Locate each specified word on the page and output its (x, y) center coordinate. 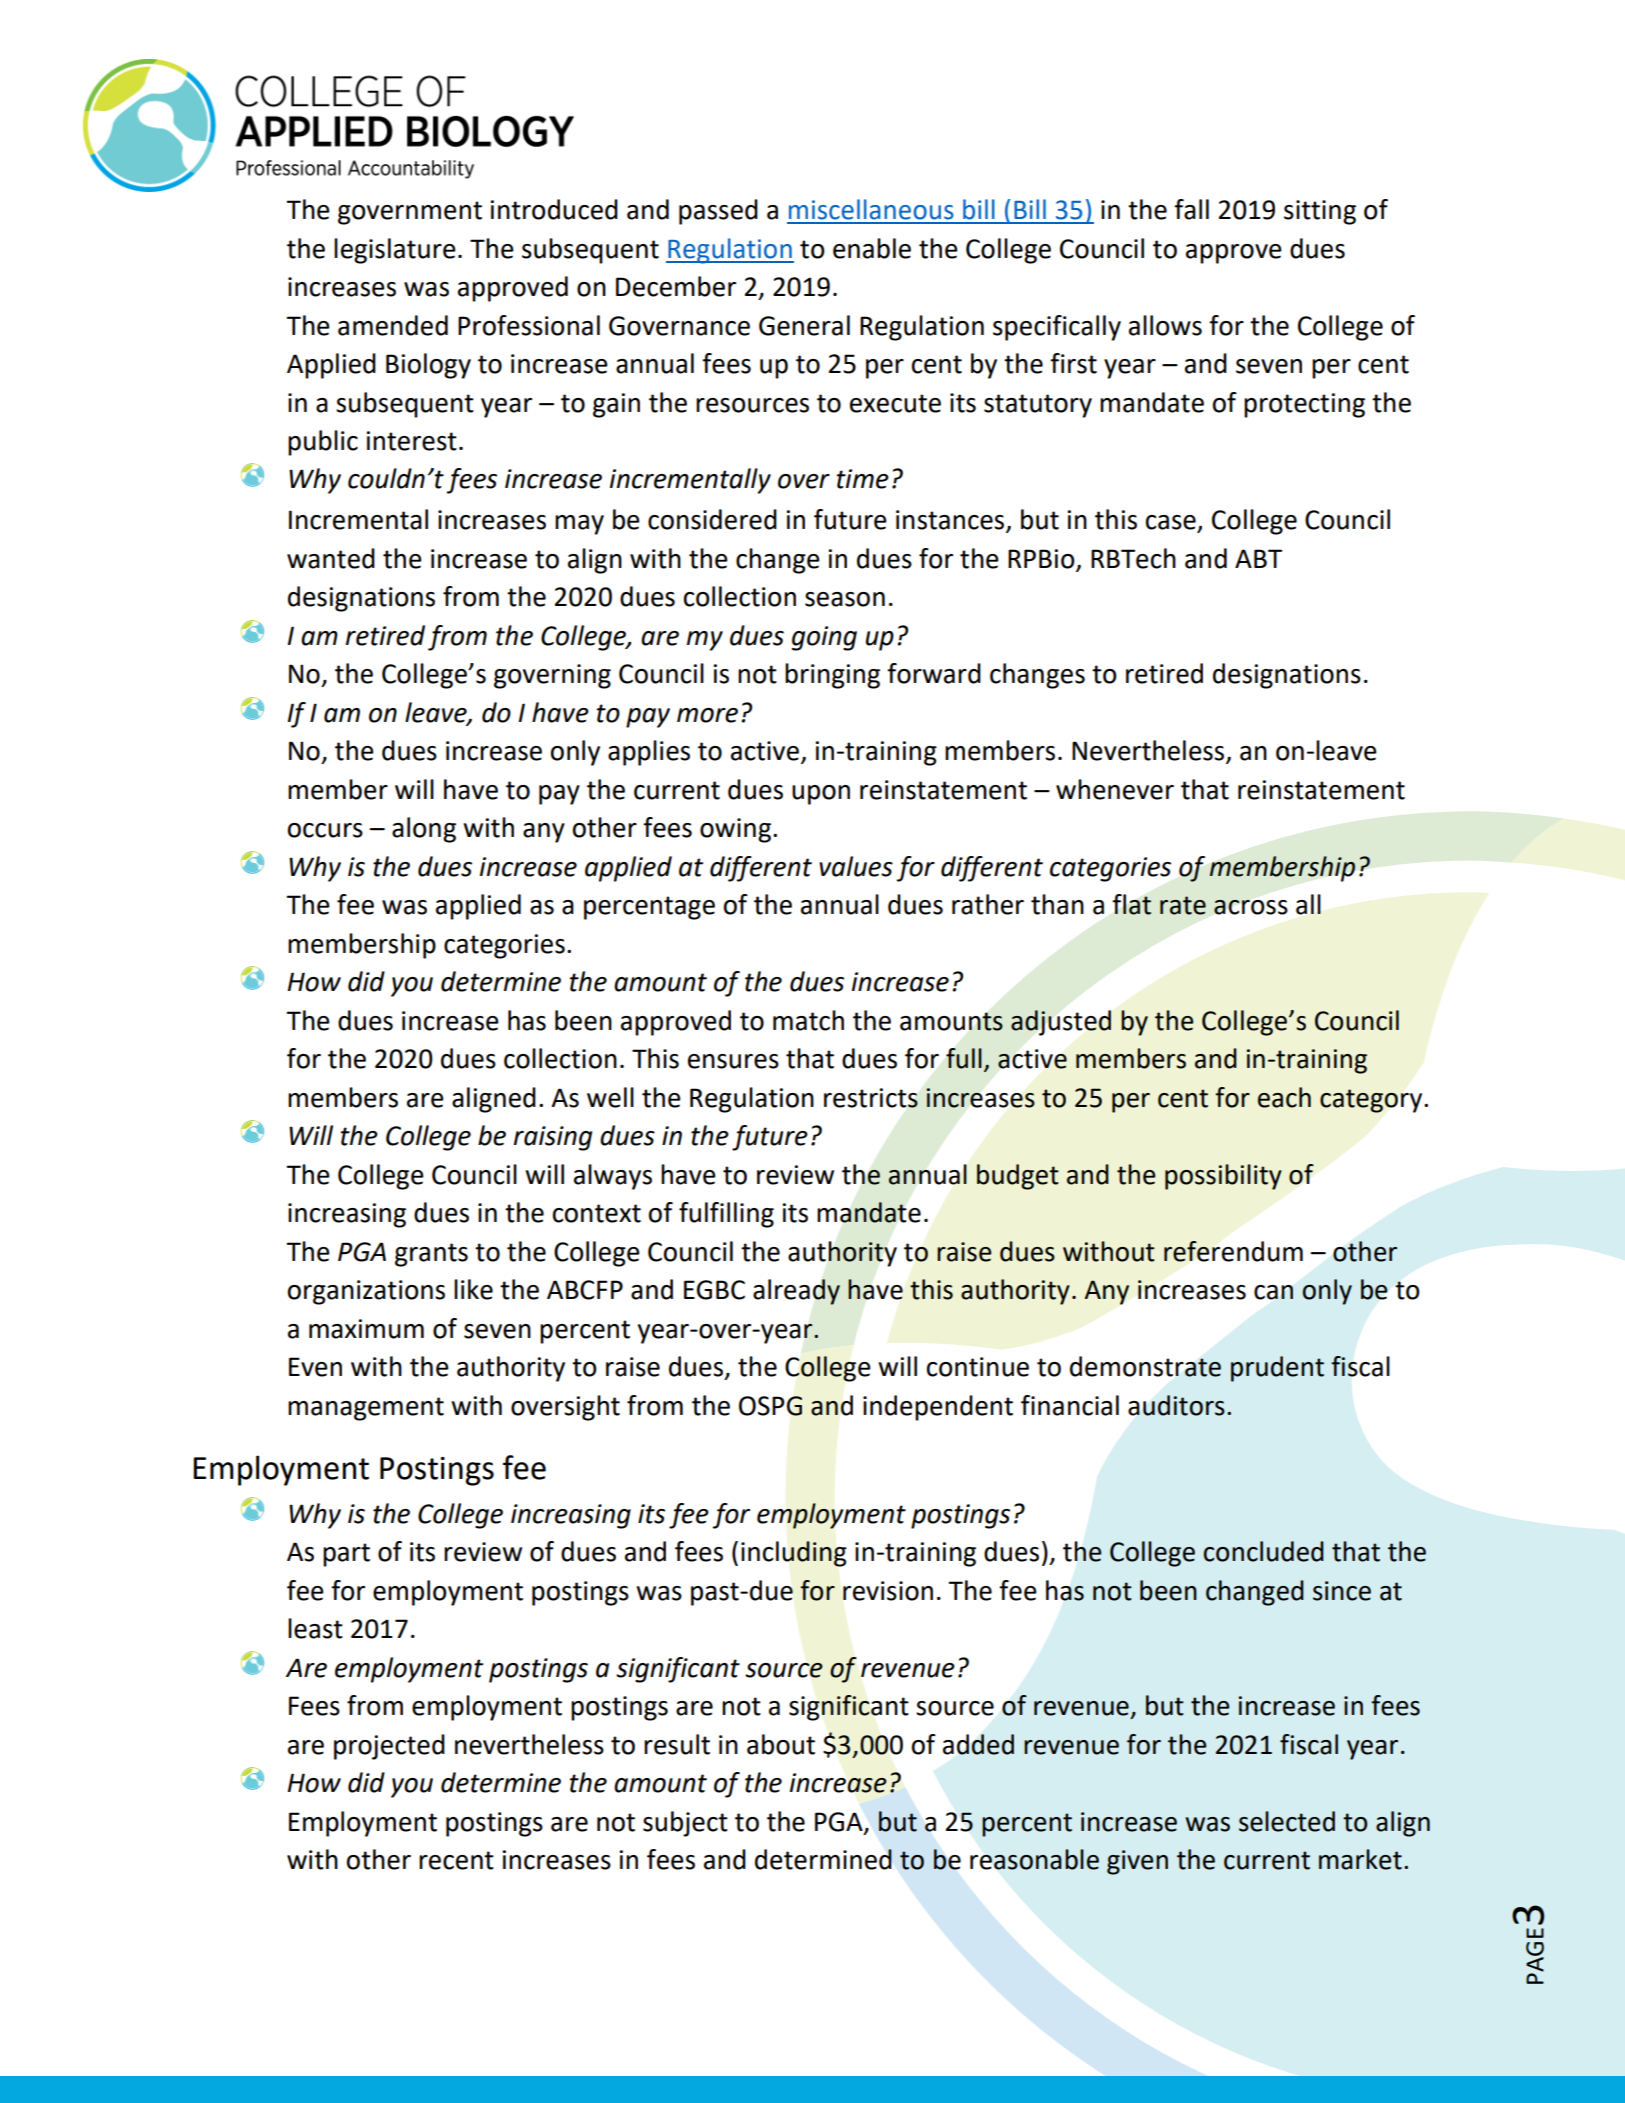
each (1284, 1097)
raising (553, 1138)
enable (872, 248)
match (808, 1020)
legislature (395, 251)
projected (389, 1747)
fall (1191, 209)
